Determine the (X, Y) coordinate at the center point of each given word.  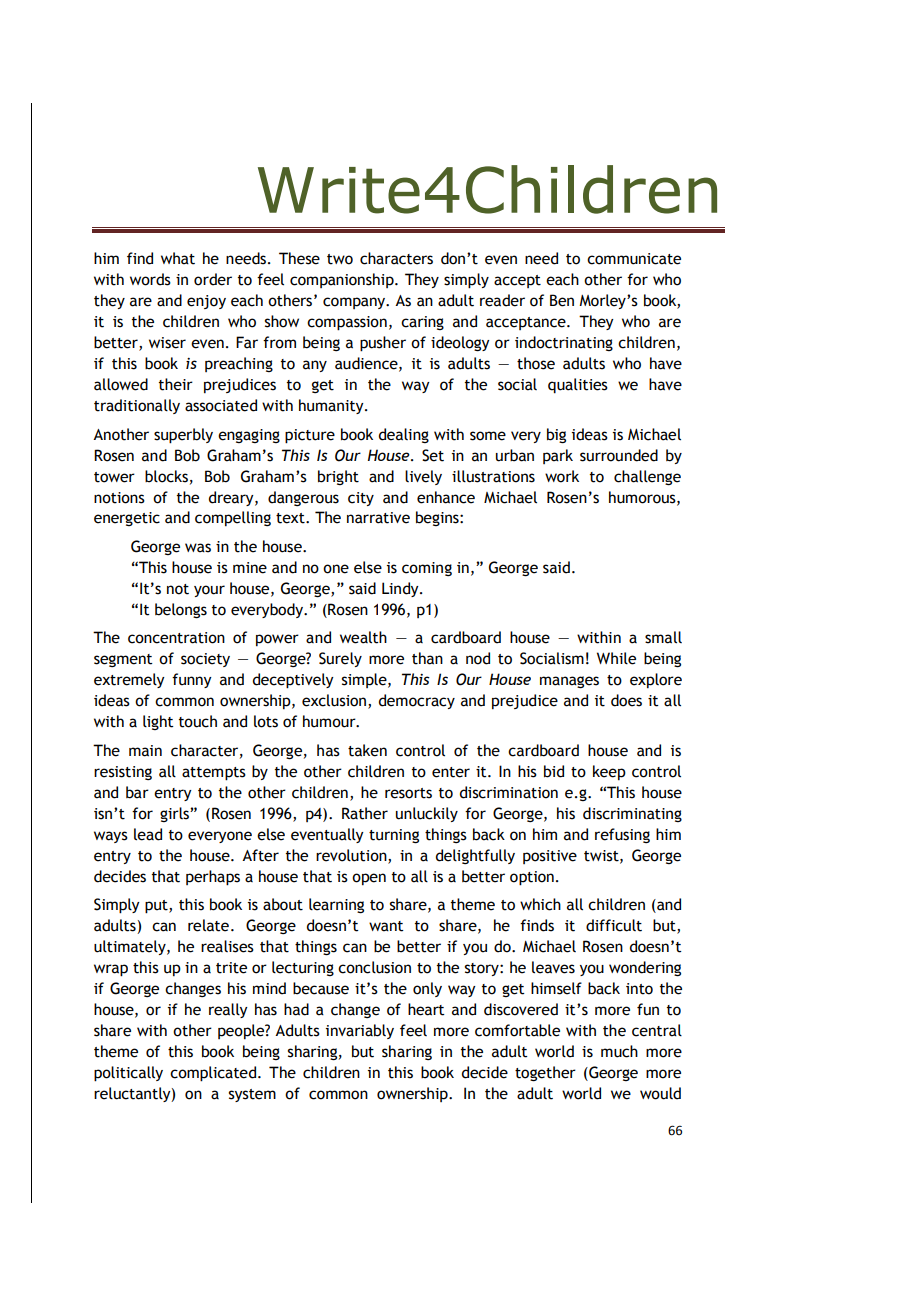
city (361, 499)
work (562, 476)
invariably (360, 1031)
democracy (417, 701)
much (619, 1051)
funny (192, 680)
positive (550, 857)
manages (569, 682)
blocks (166, 476)
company (355, 303)
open (369, 879)
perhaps (213, 878)
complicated (214, 1074)
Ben (562, 300)
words (150, 279)
